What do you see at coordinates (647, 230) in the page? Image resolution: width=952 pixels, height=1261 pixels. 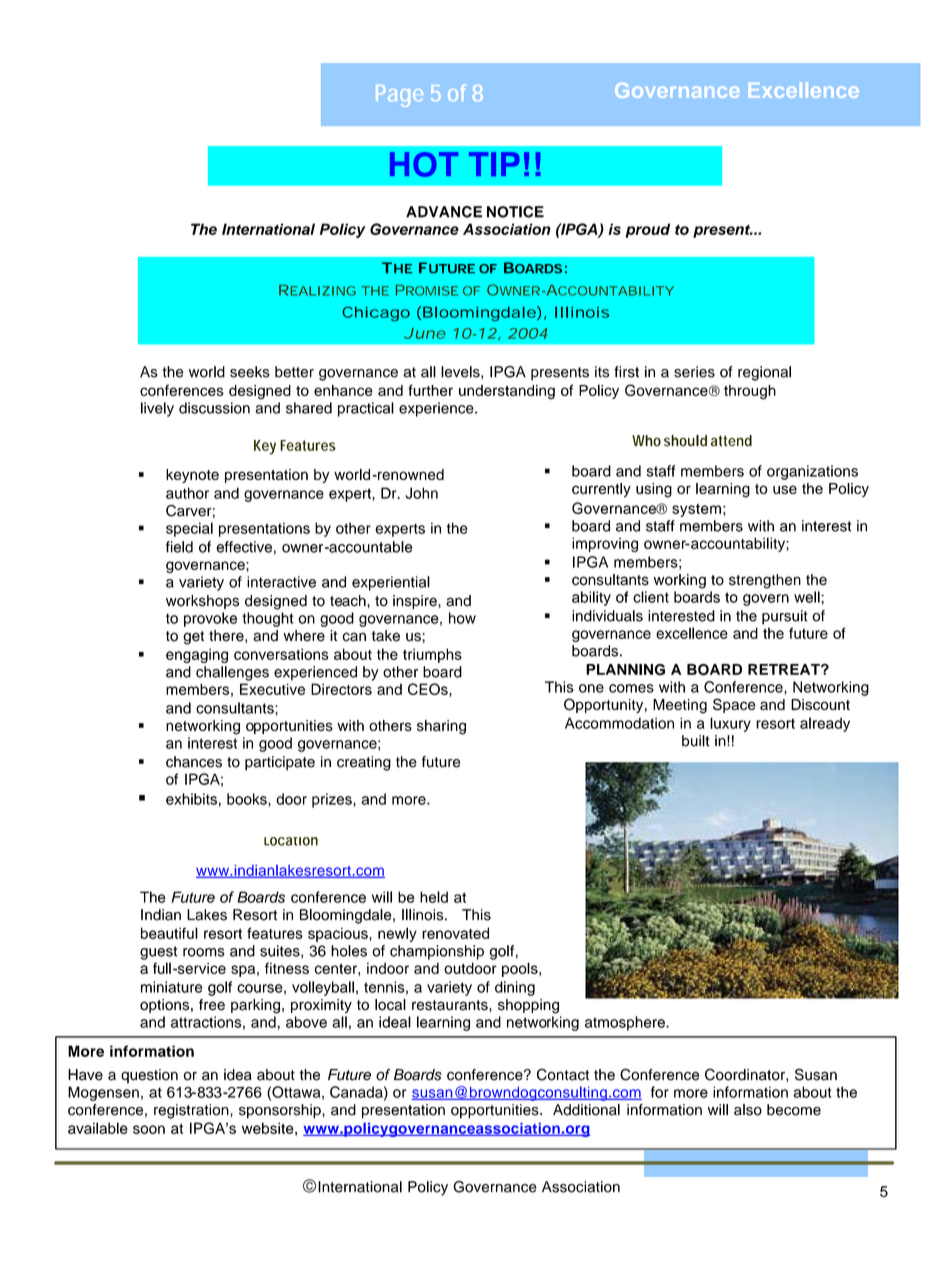 I see `proud` at bounding box center [647, 230].
